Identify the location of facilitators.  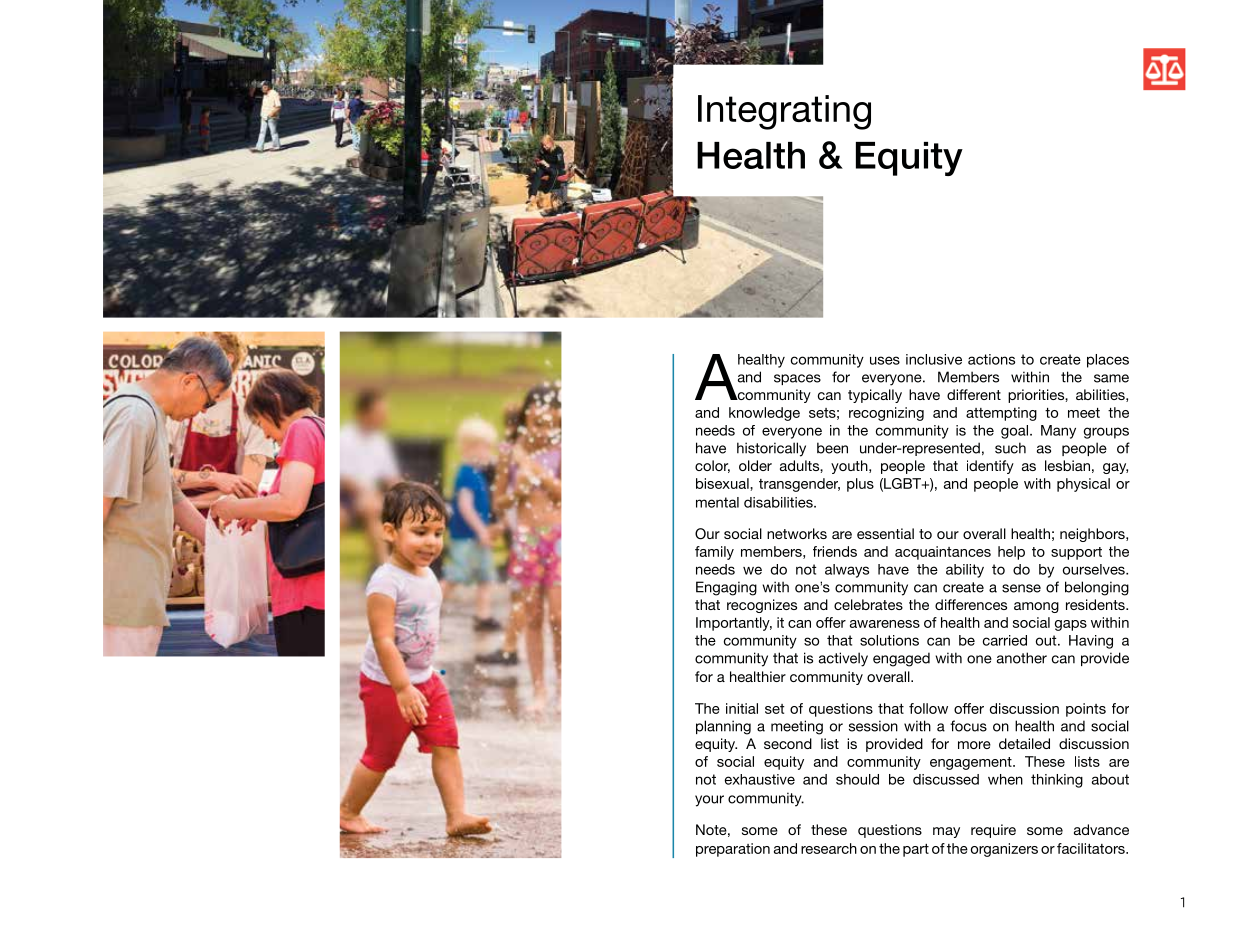
(1092, 848).
